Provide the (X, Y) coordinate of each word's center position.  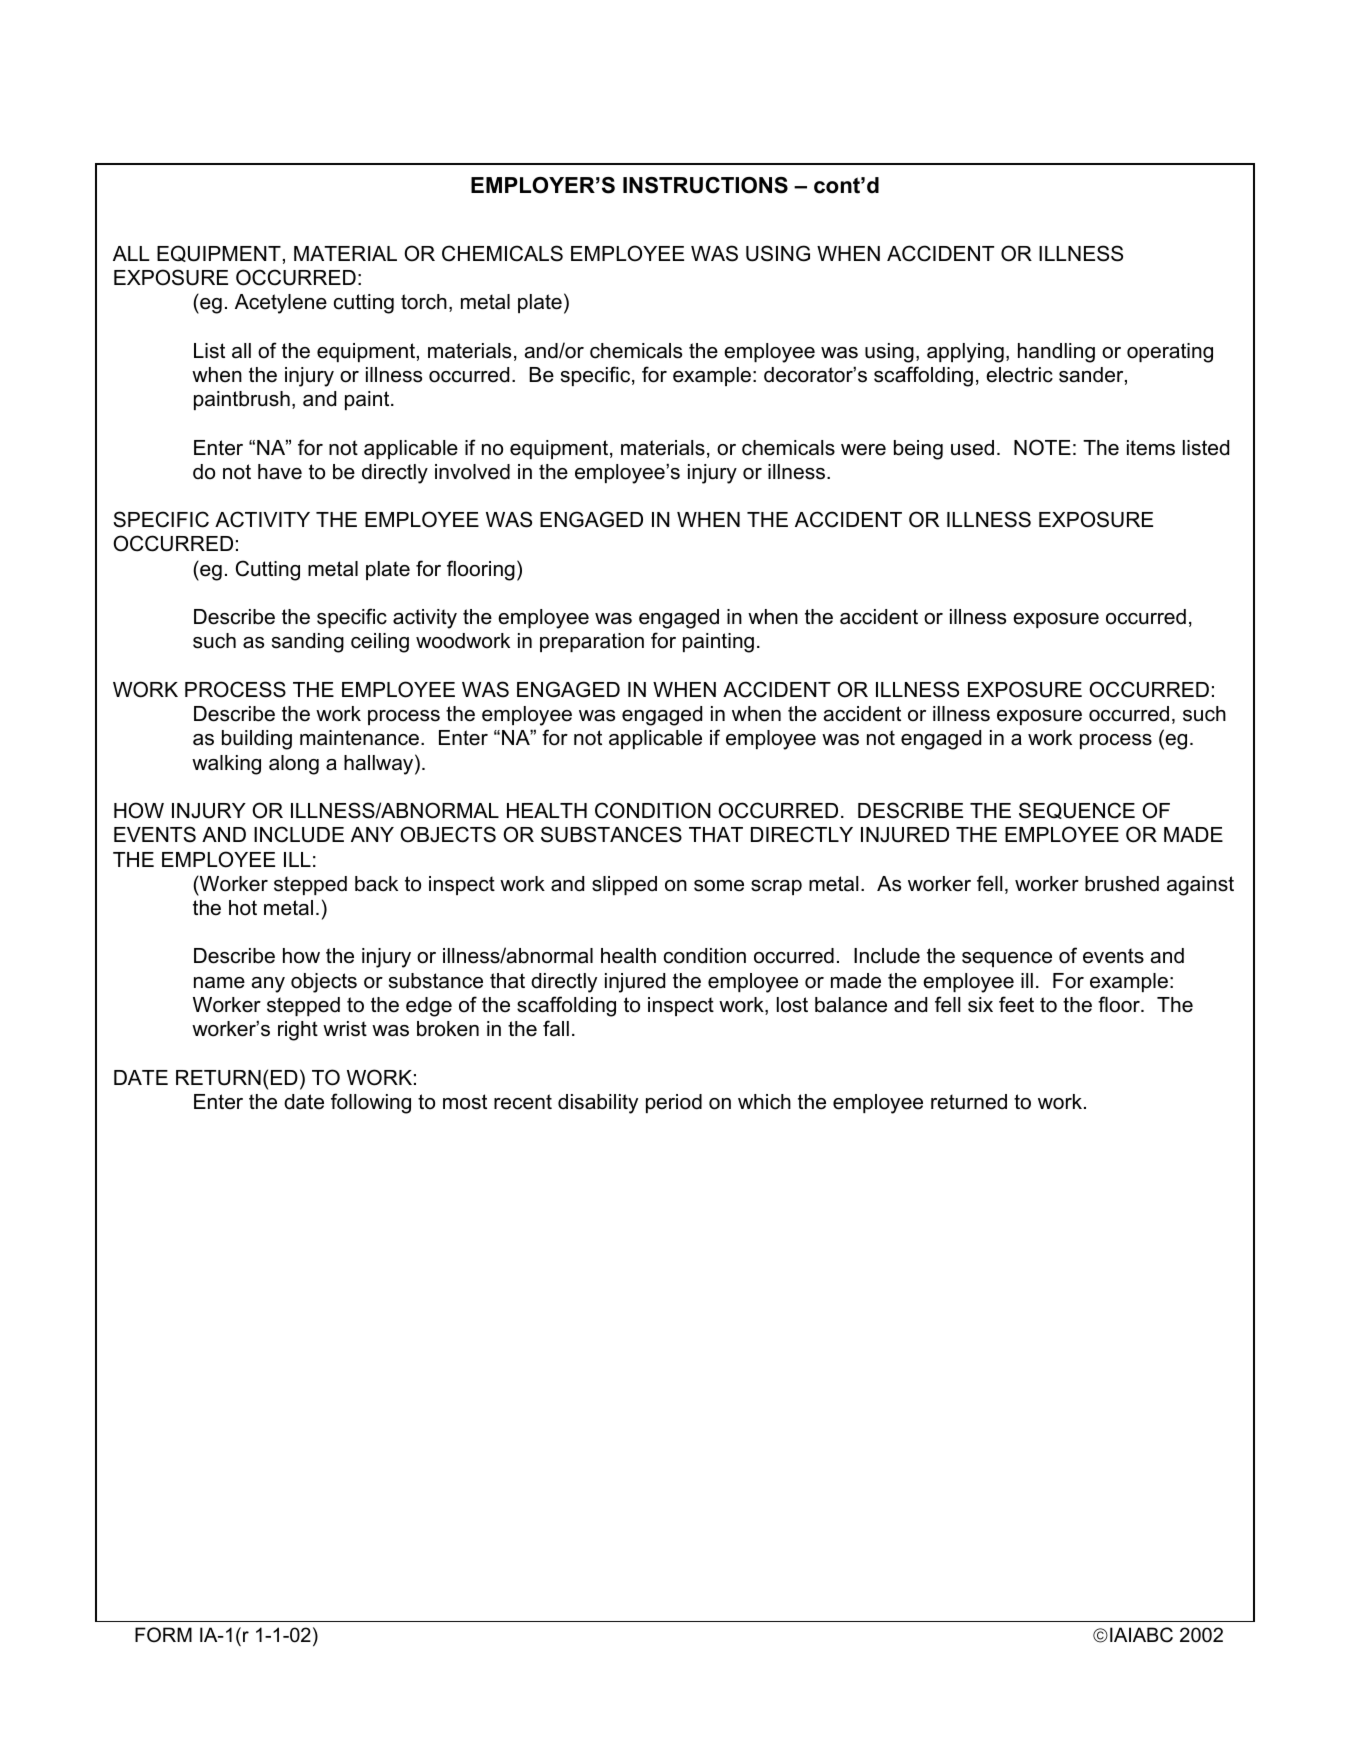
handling (1056, 353)
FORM (163, 1635)
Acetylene (281, 304)
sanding (308, 643)
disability (598, 1104)
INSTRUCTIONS (705, 185)
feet (1016, 1004)
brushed (1122, 884)
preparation (592, 642)
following (371, 1103)
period (674, 1103)
